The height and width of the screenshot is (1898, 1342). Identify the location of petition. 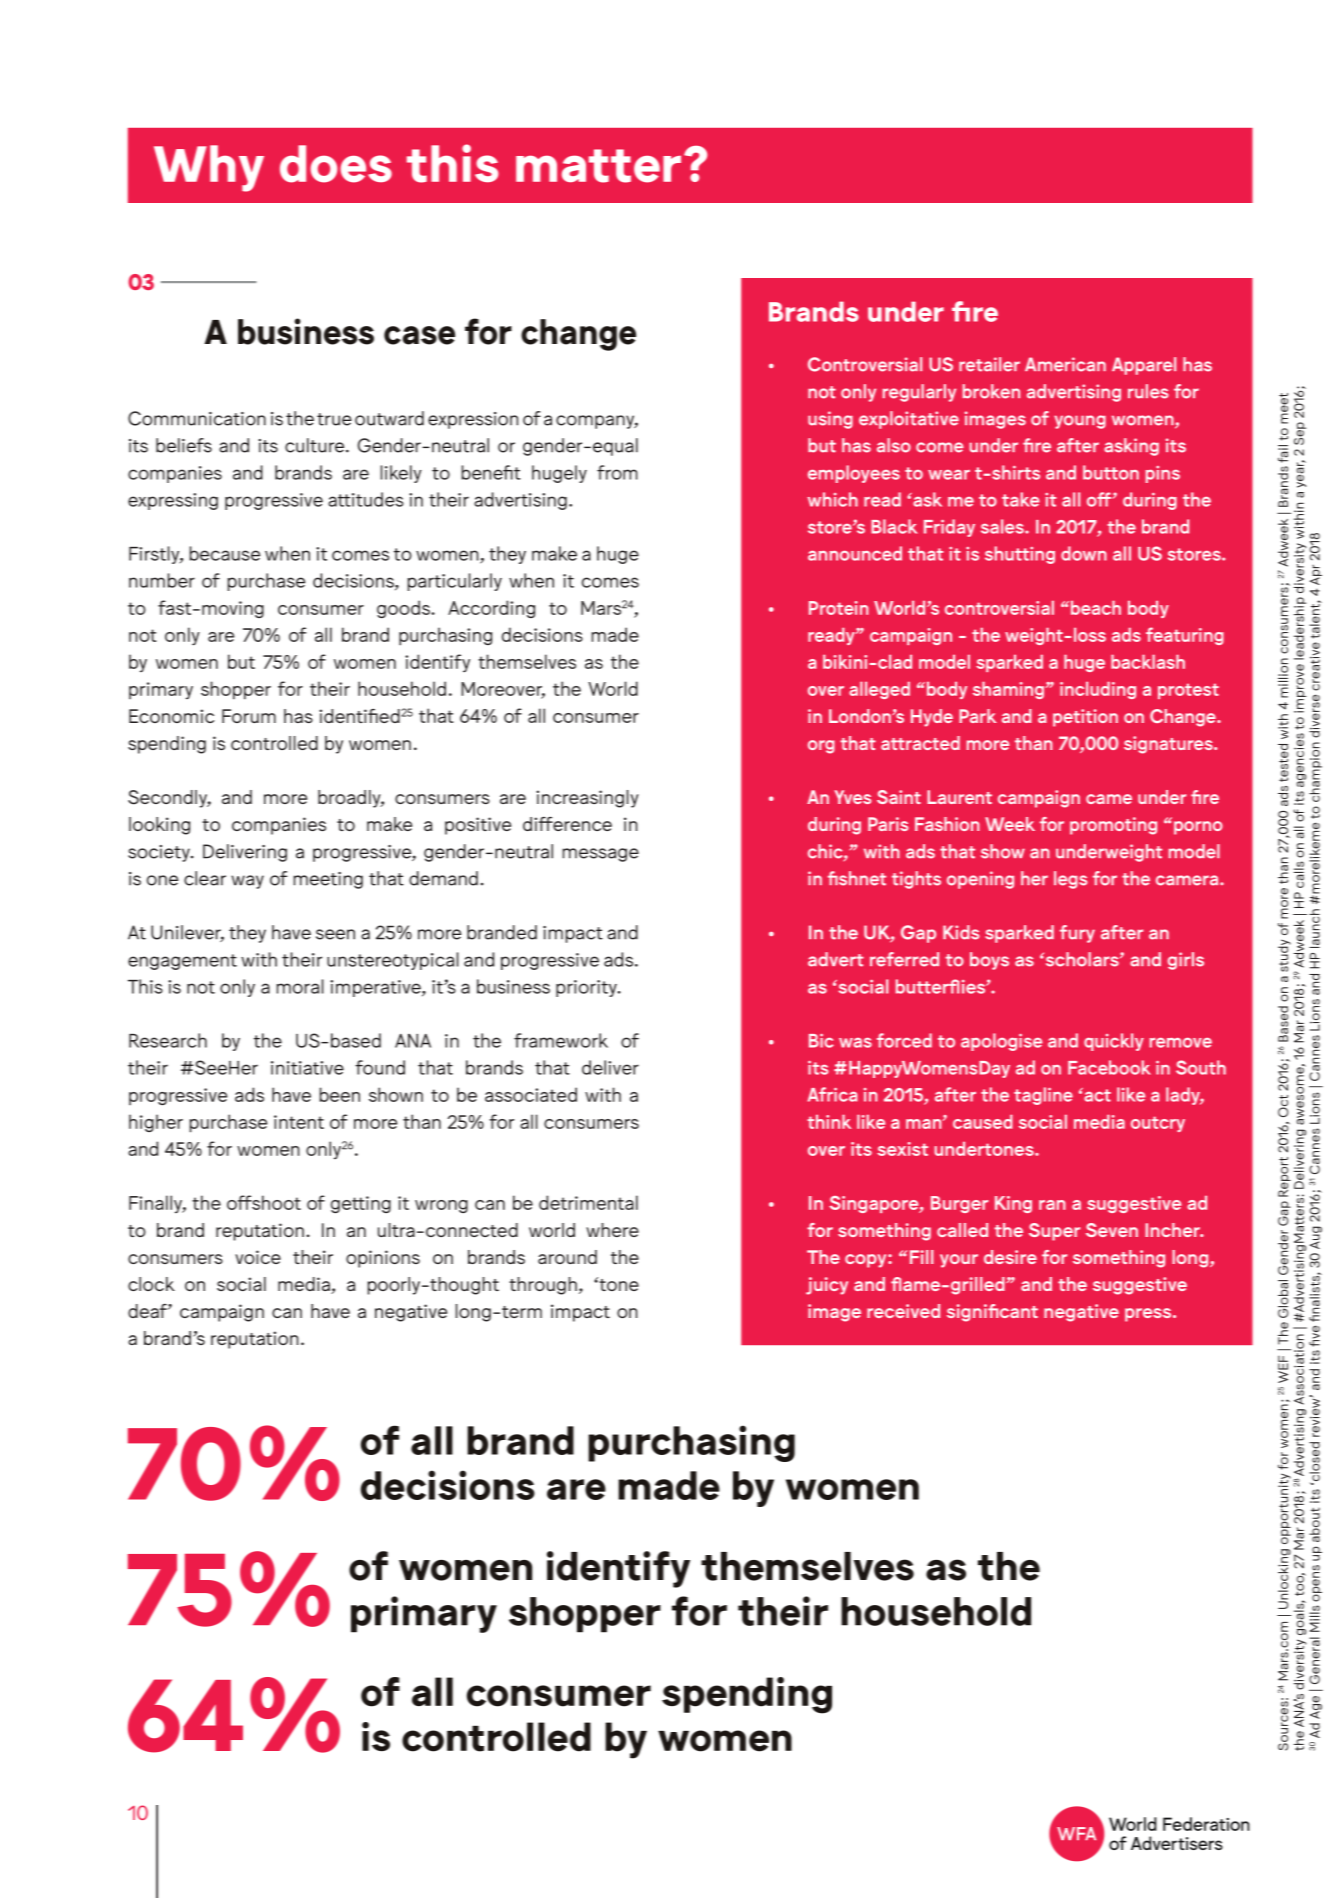
(1085, 718).
